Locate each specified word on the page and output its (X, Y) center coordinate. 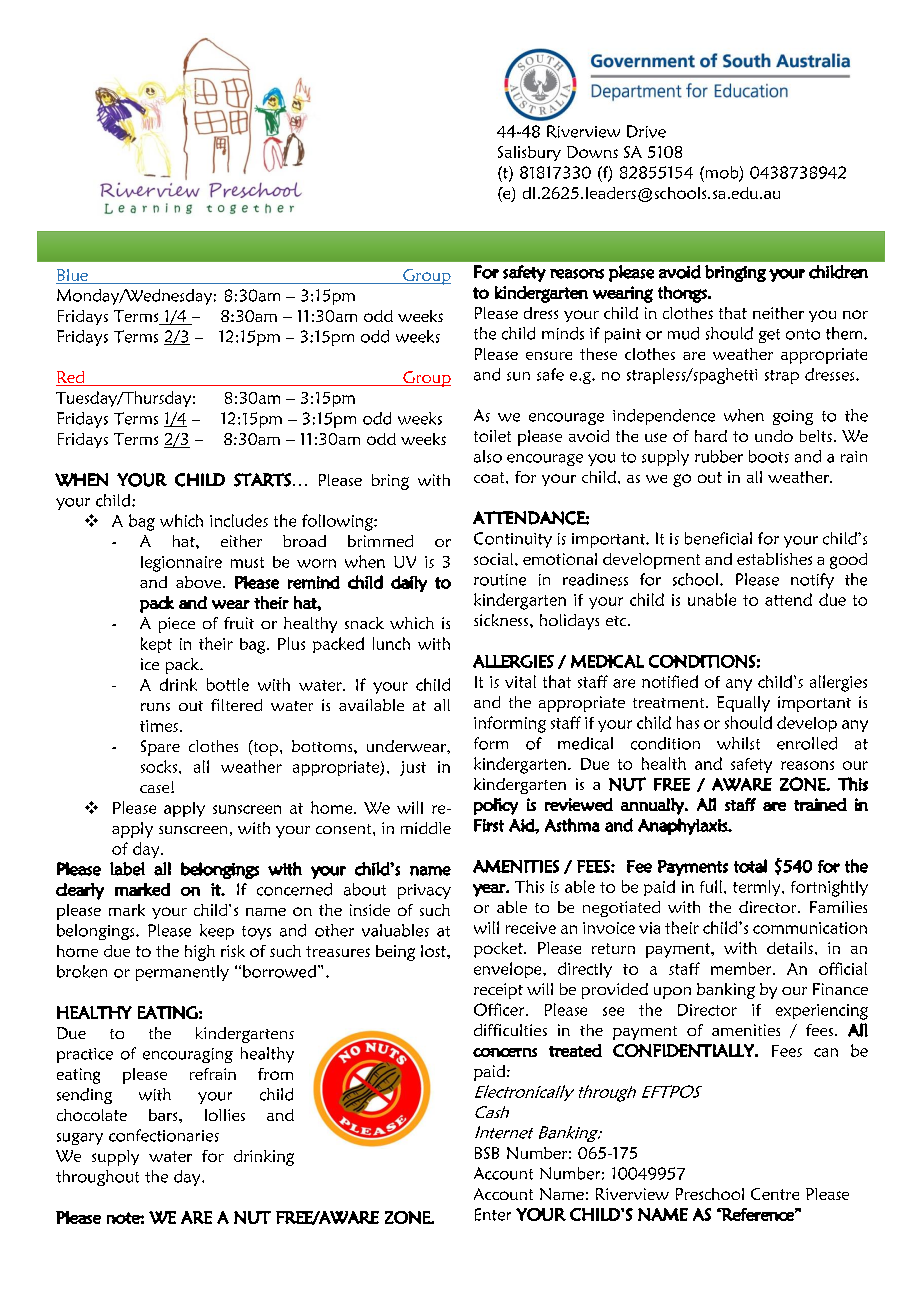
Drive (646, 131)
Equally (743, 704)
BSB (487, 1153)
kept (156, 645)
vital (520, 681)
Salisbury (529, 153)
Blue (73, 276)
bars (164, 1115)
